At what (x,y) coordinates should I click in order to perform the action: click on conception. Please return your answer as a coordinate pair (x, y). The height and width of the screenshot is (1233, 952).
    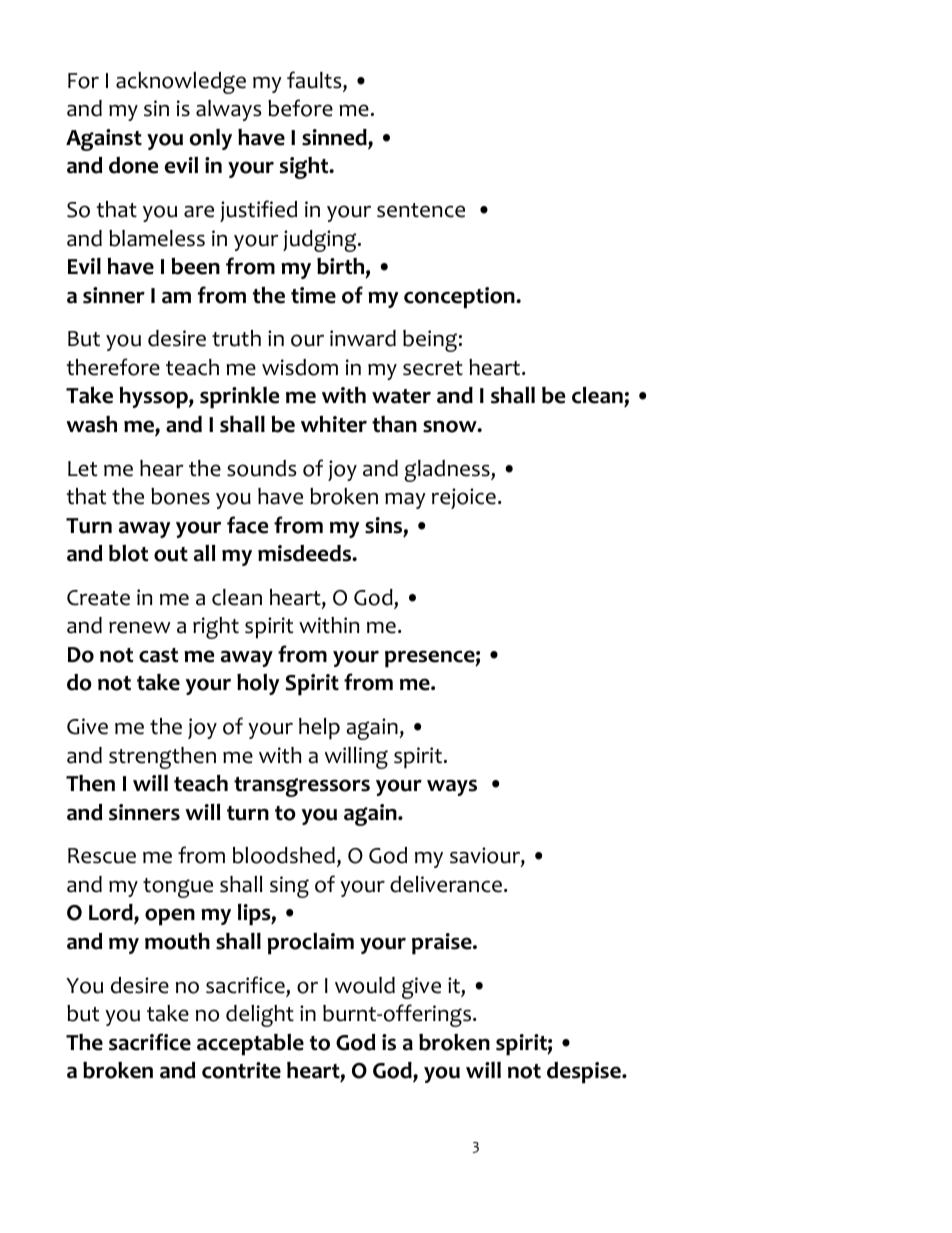
    Looking at the image, I should click on (460, 298).
